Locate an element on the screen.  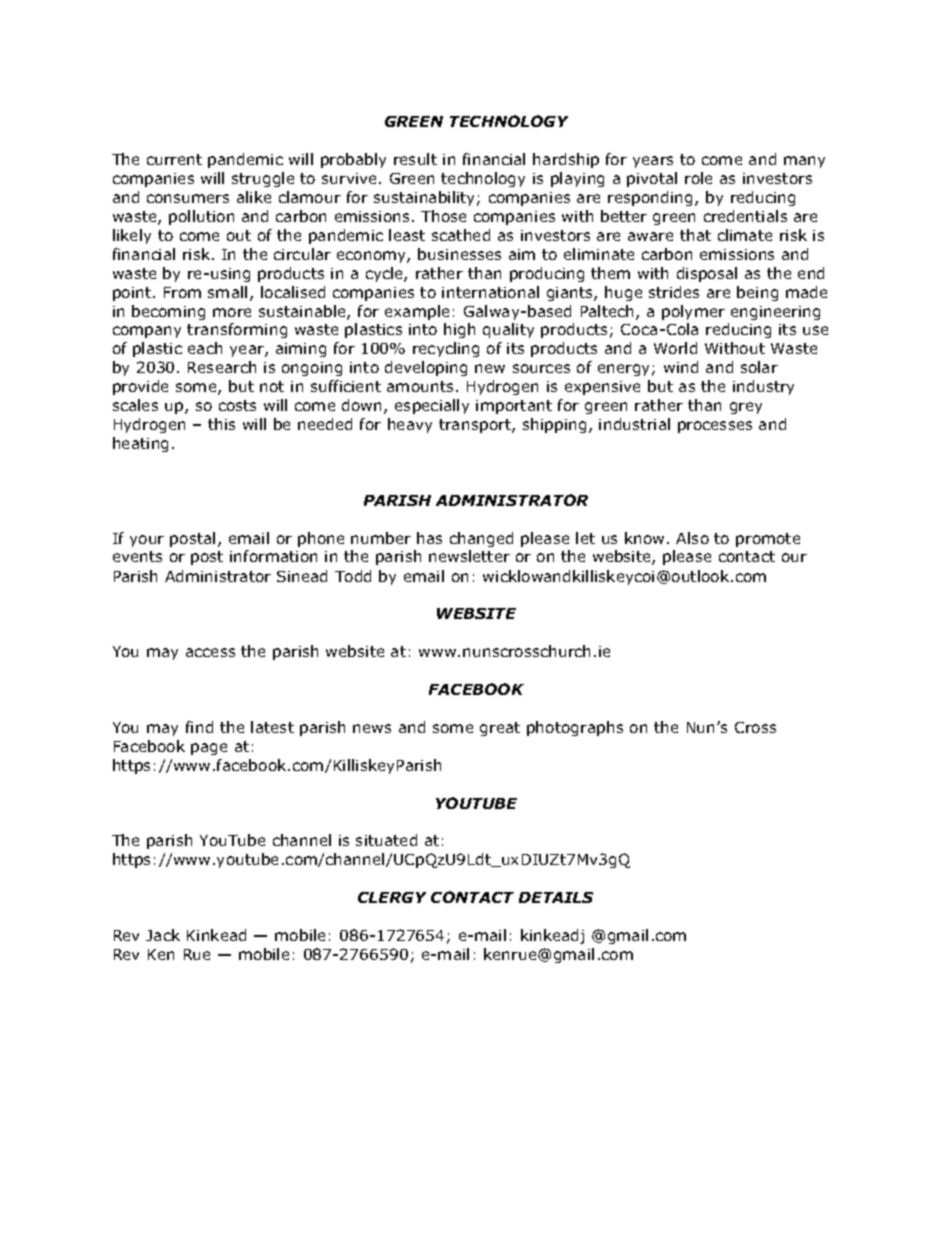
sustainability is located at coordinates (426, 198).
